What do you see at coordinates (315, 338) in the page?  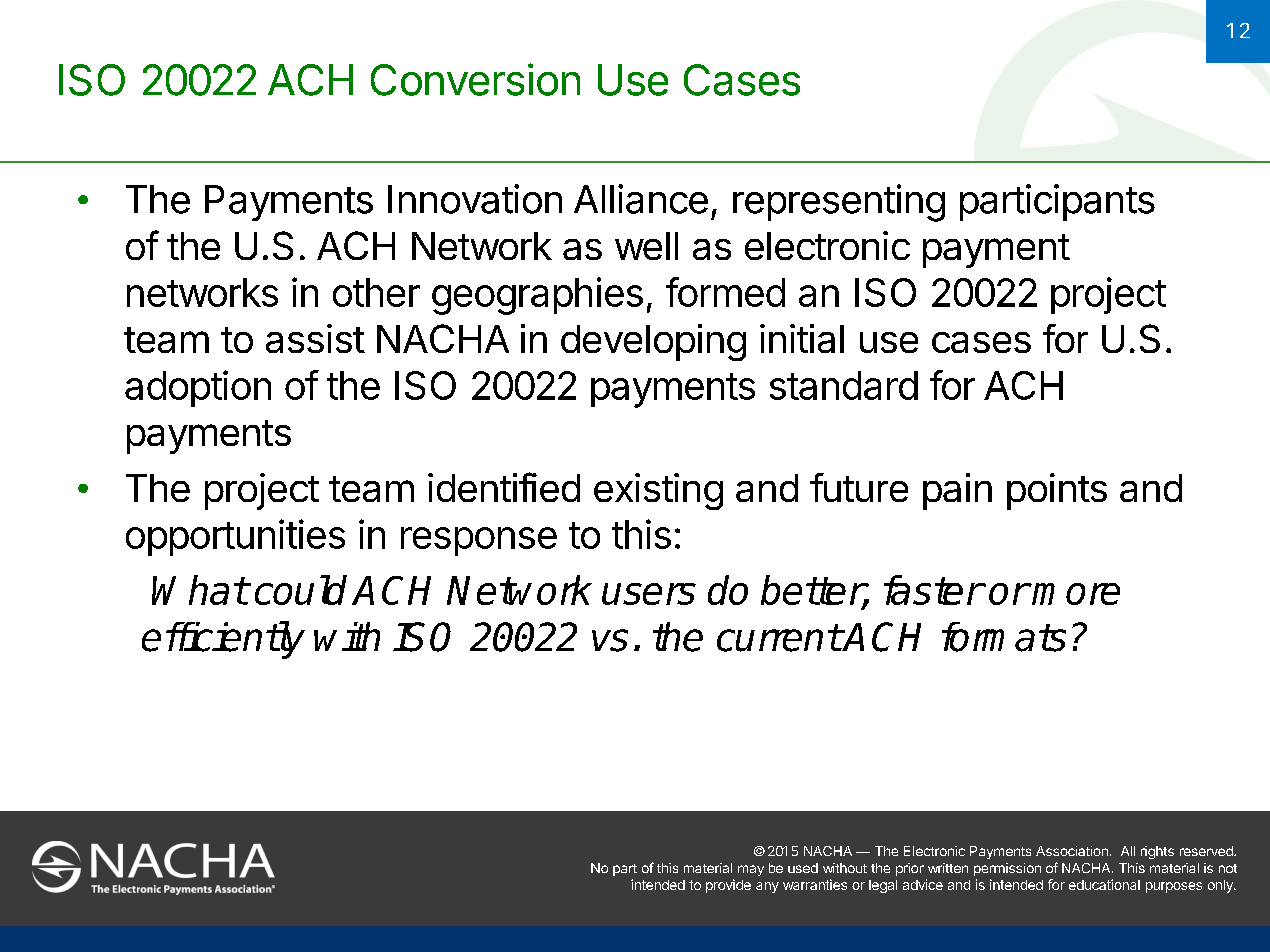 I see `assist` at bounding box center [315, 338].
